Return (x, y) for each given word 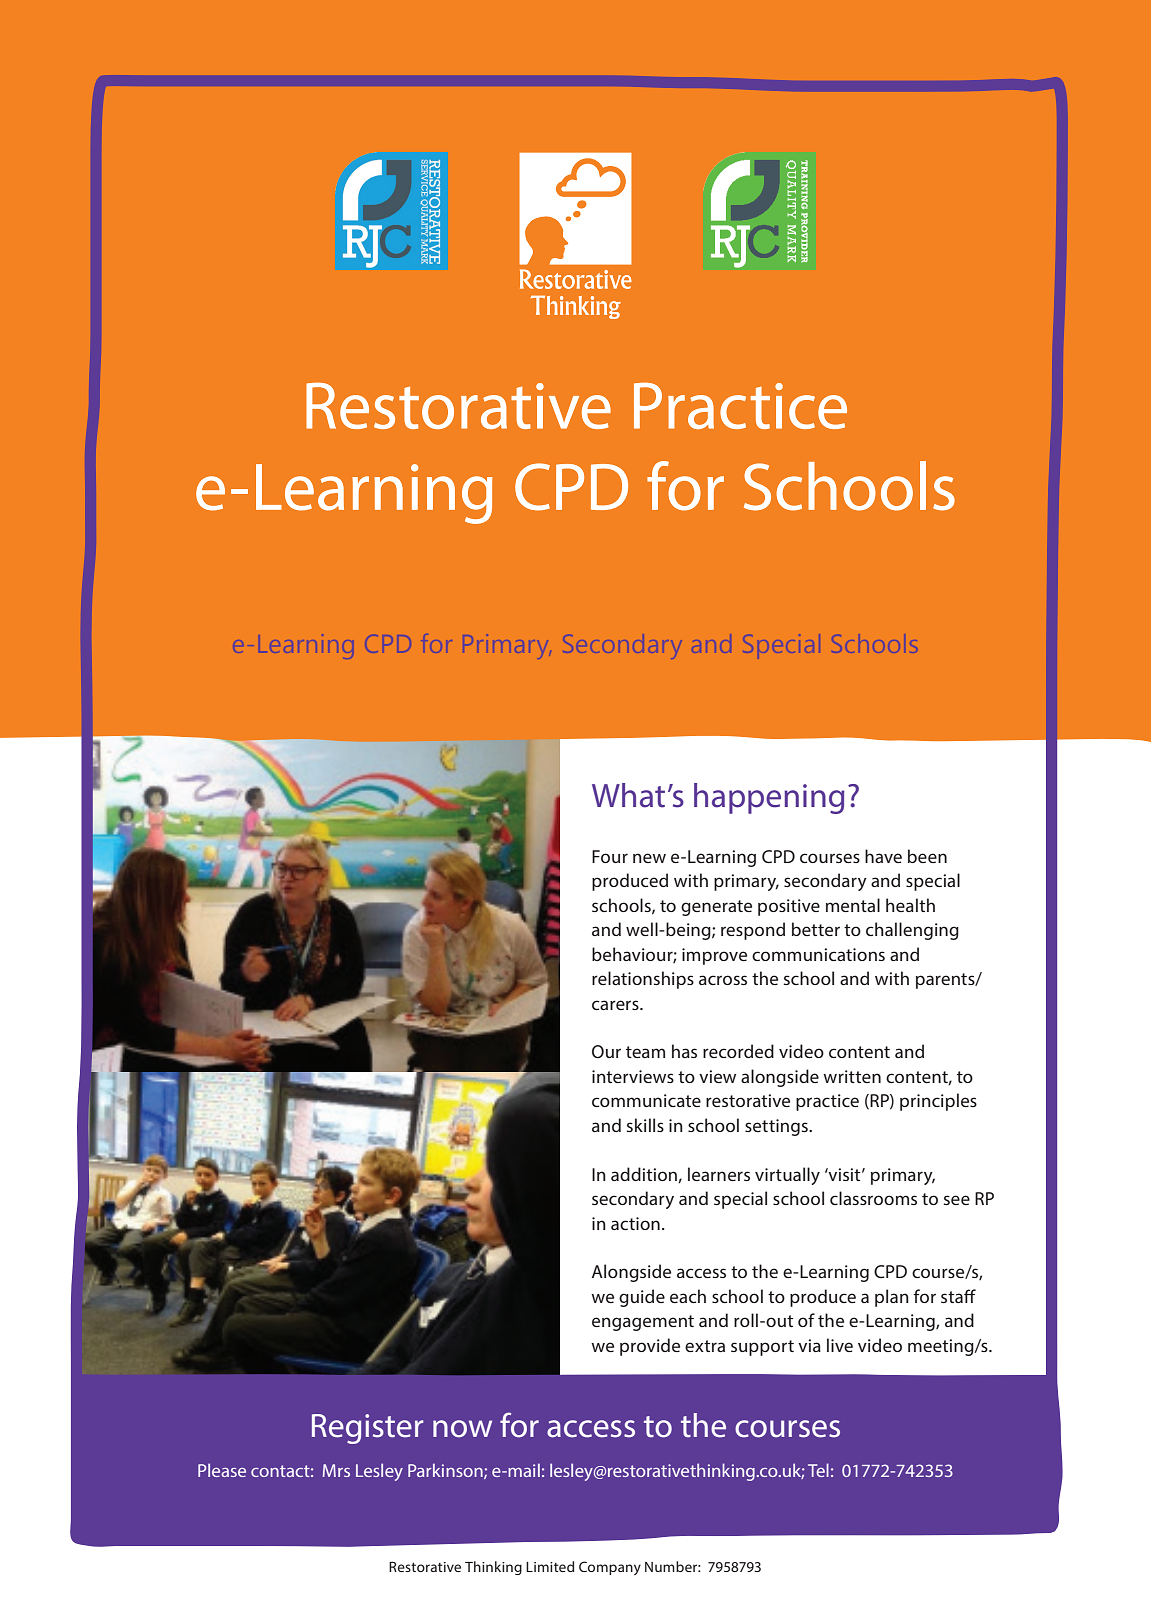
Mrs (336, 1470)
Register (367, 1429)
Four (610, 856)
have (883, 856)
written (852, 1076)
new (649, 858)
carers (616, 1005)
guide (642, 1298)
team (645, 1052)
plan (892, 1298)
